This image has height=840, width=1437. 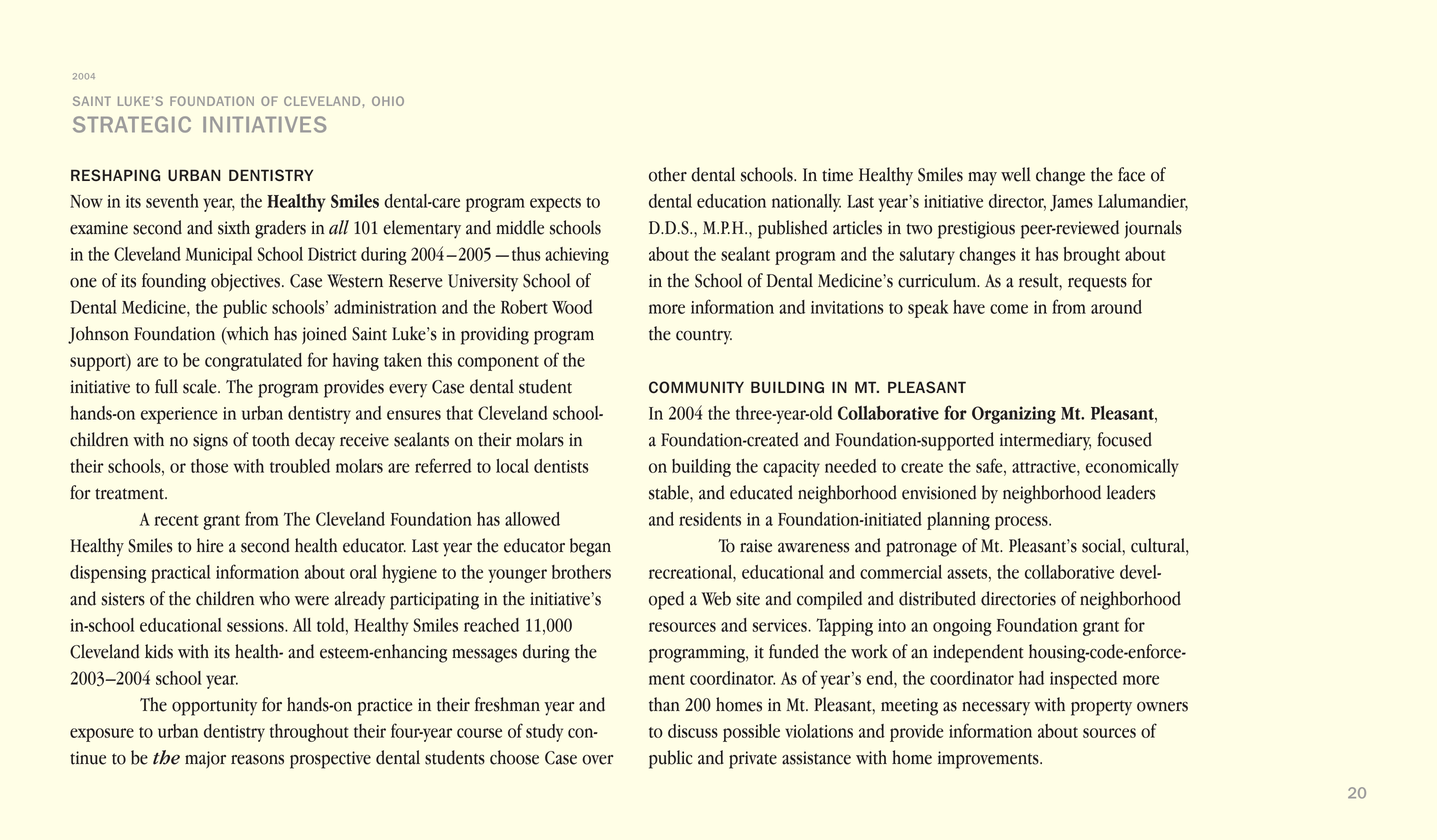 I want to click on OHIO, so click(x=388, y=101).
